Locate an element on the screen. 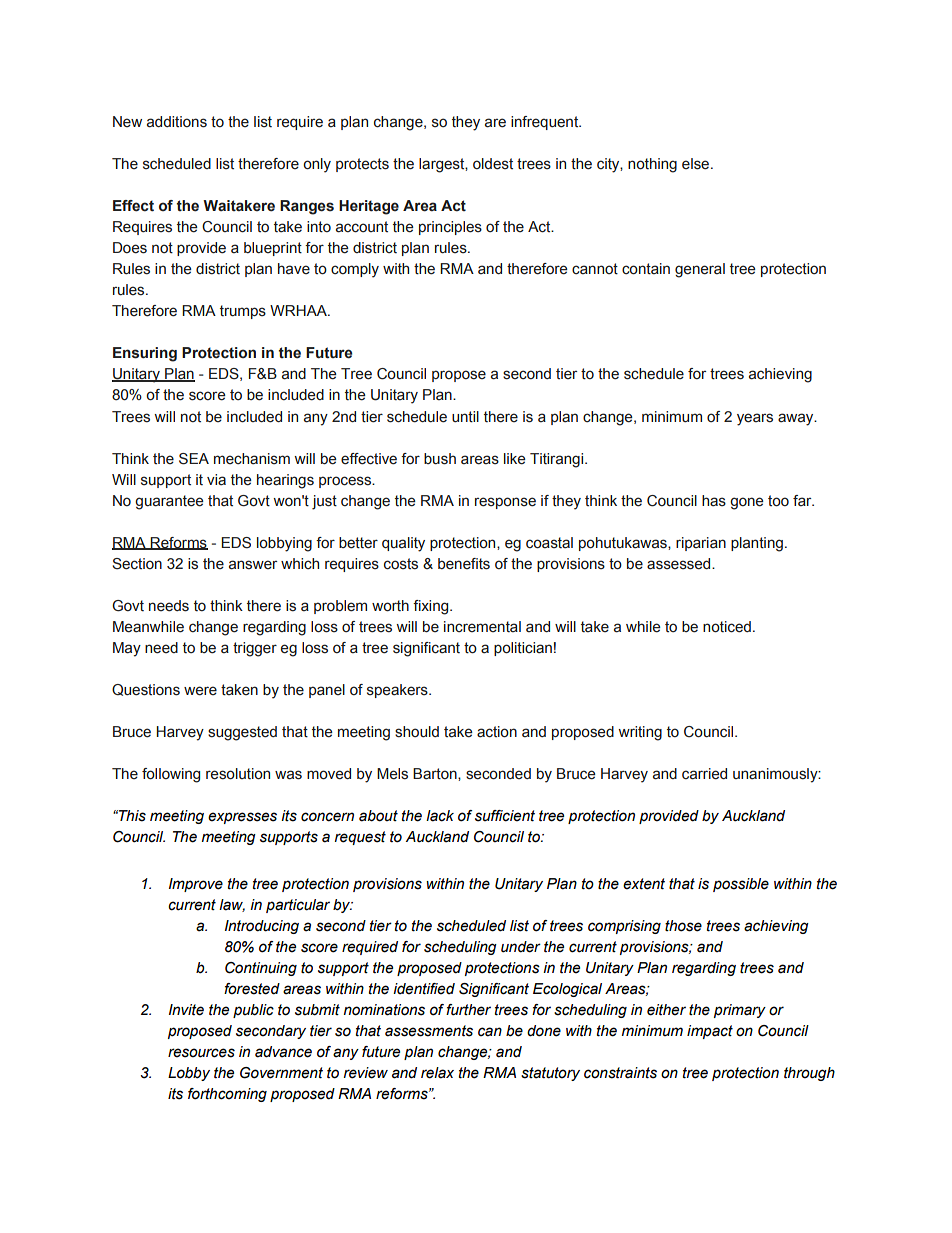 The image size is (952, 1233). incremental is located at coordinates (482, 627).
